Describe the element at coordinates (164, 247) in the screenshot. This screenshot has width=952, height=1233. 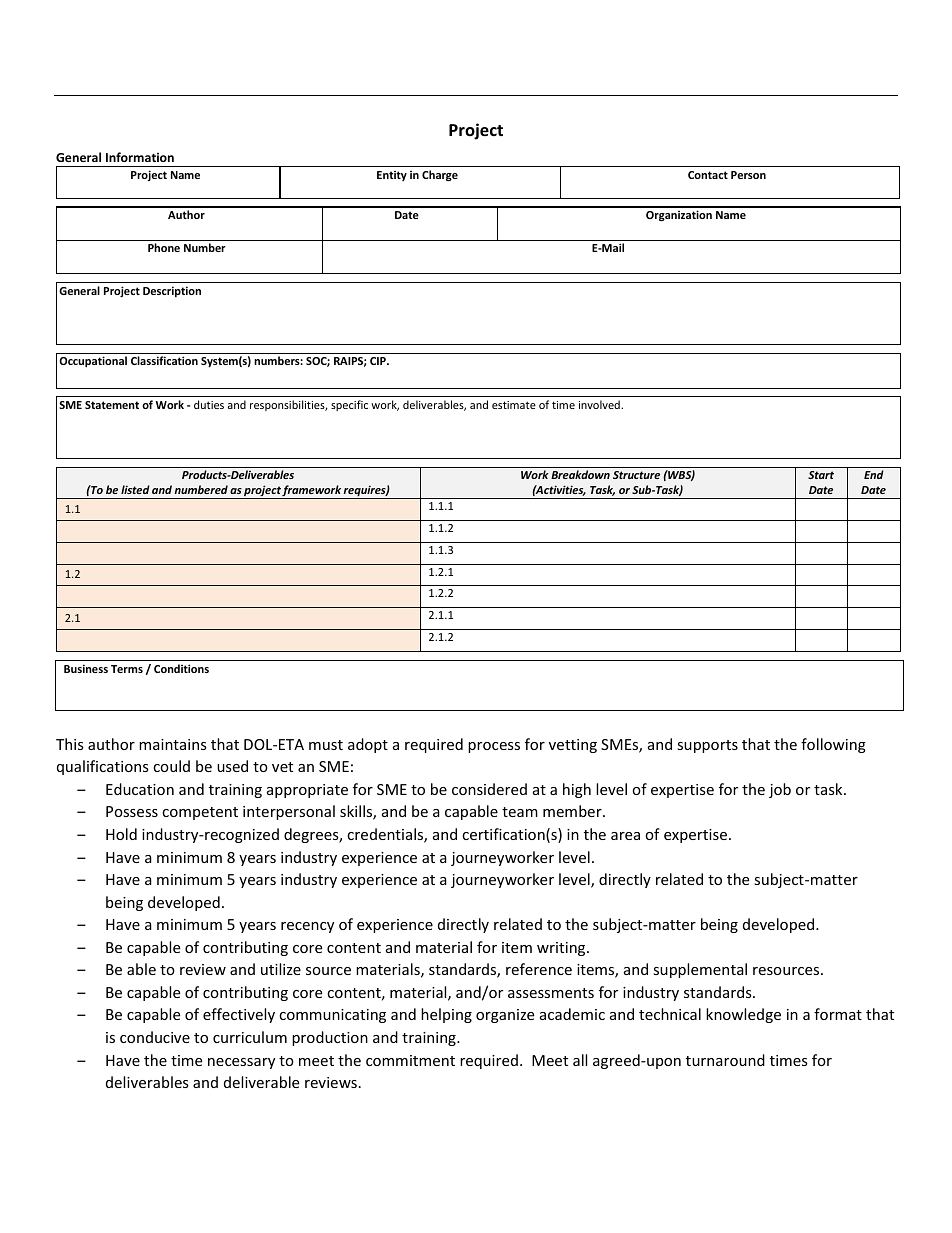
I see `Phone` at that location.
